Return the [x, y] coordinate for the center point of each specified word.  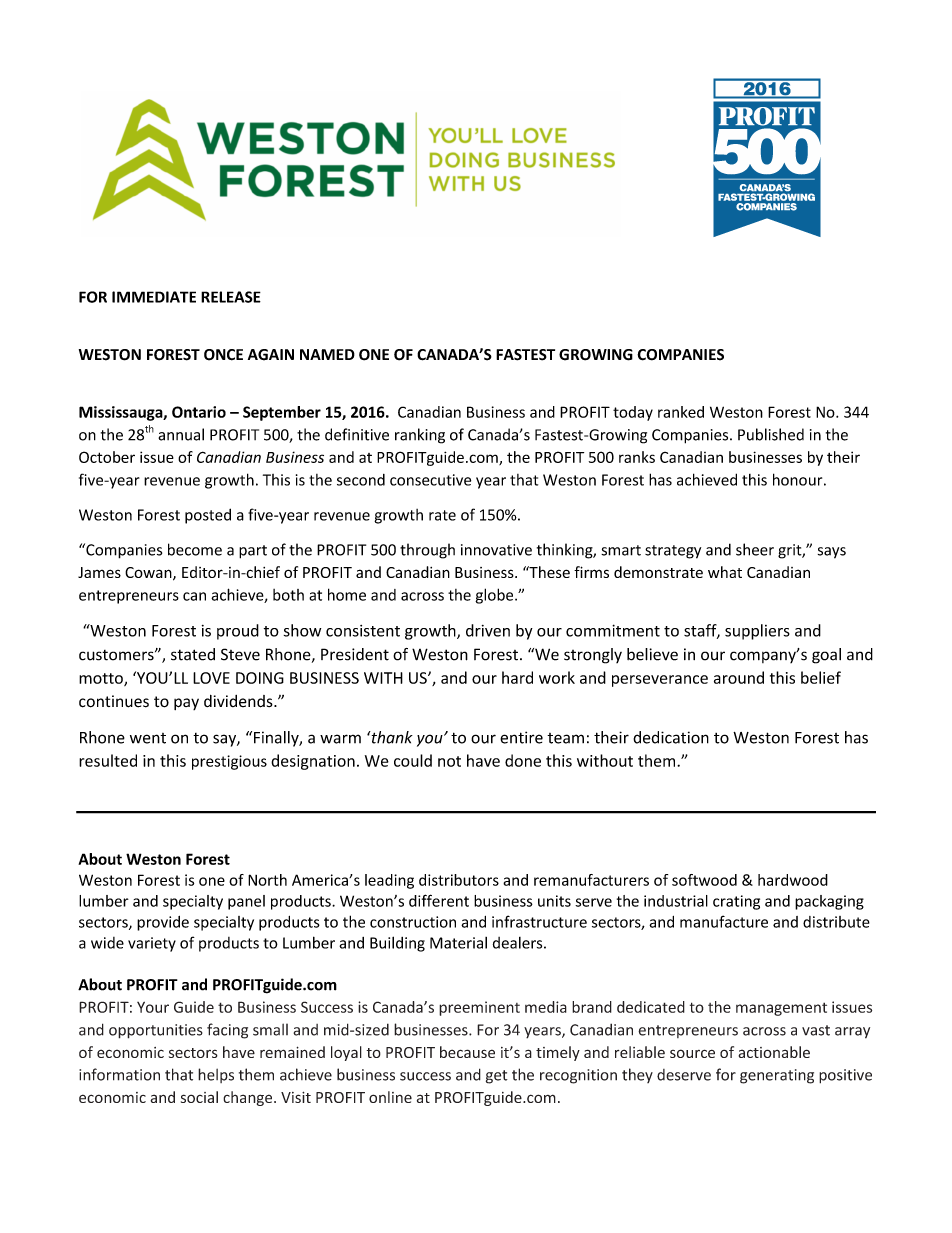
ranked [681, 412]
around [739, 677]
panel [246, 902]
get [497, 1077]
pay [186, 704]
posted [208, 516]
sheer [755, 549]
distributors [459, 880]
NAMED [327, 354]
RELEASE [231, 297]
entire [521, 737]
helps [216, 1075]
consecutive [430, 480]
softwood [704, 880]
